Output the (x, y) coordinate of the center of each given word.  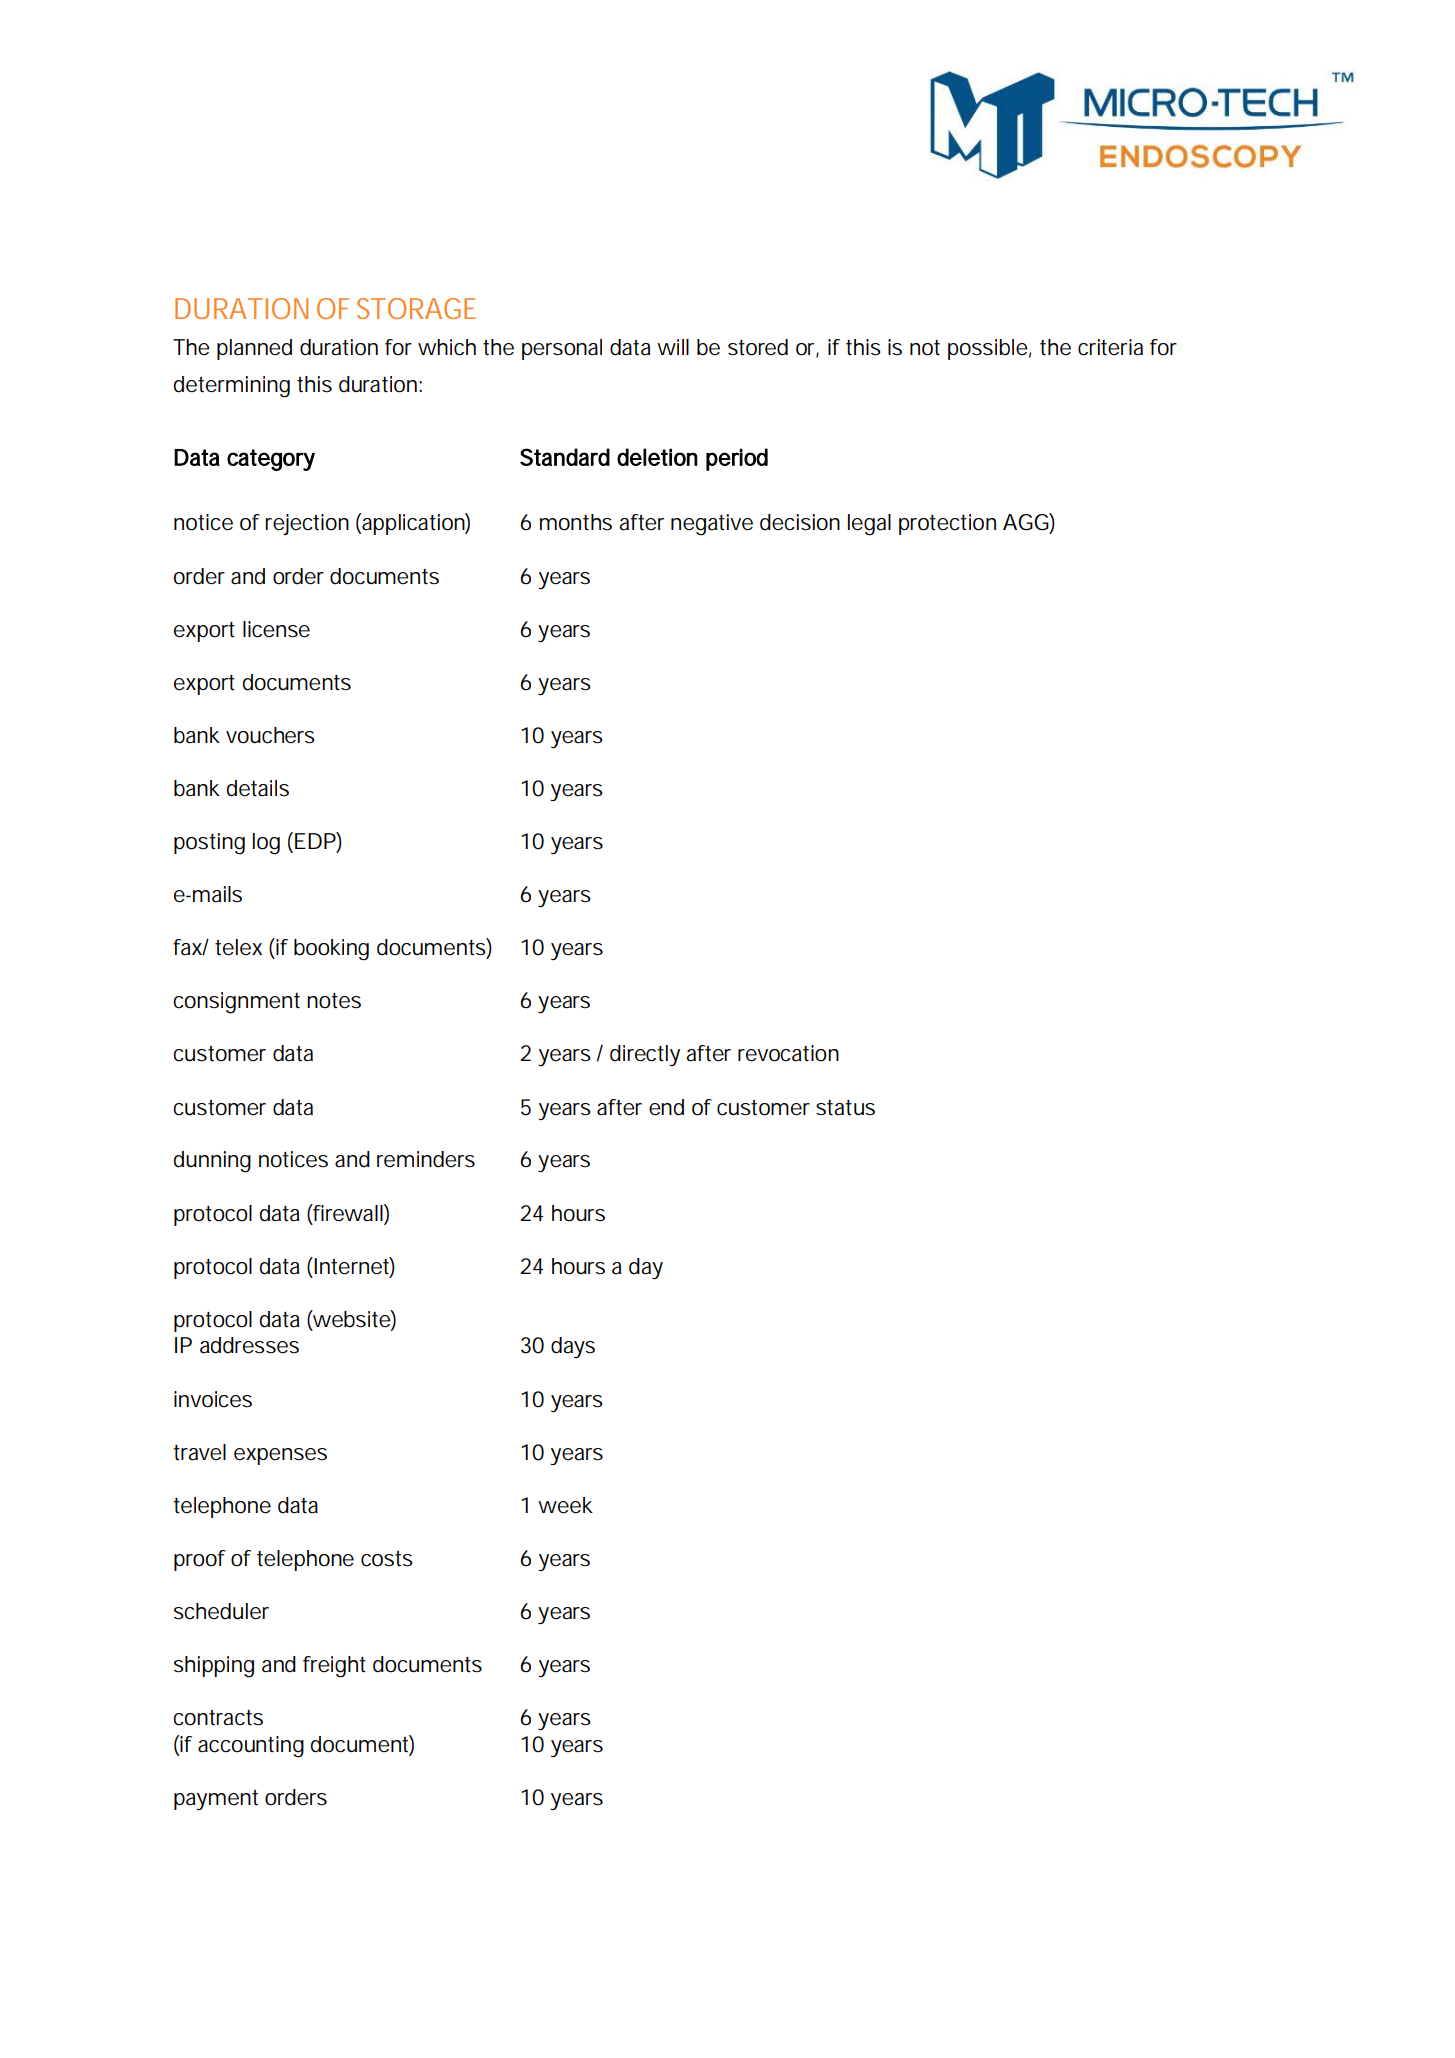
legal (869, 525)
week (565, 1505)
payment (216, 1800)
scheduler (221, 1611)
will (673, 347)
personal (562, 349)
